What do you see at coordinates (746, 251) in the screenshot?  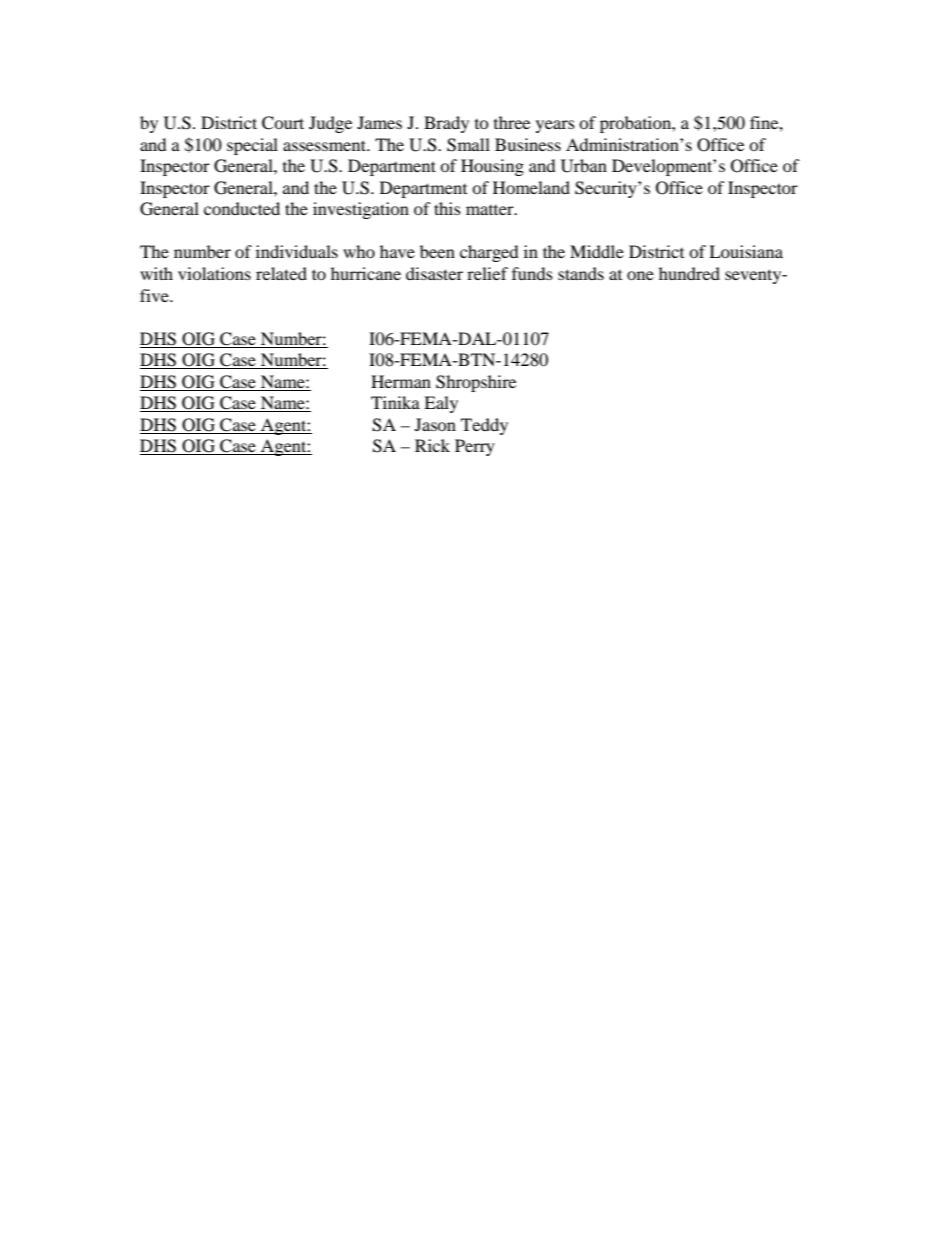 I see `Louisiana` at bounding box center [746, 251].
